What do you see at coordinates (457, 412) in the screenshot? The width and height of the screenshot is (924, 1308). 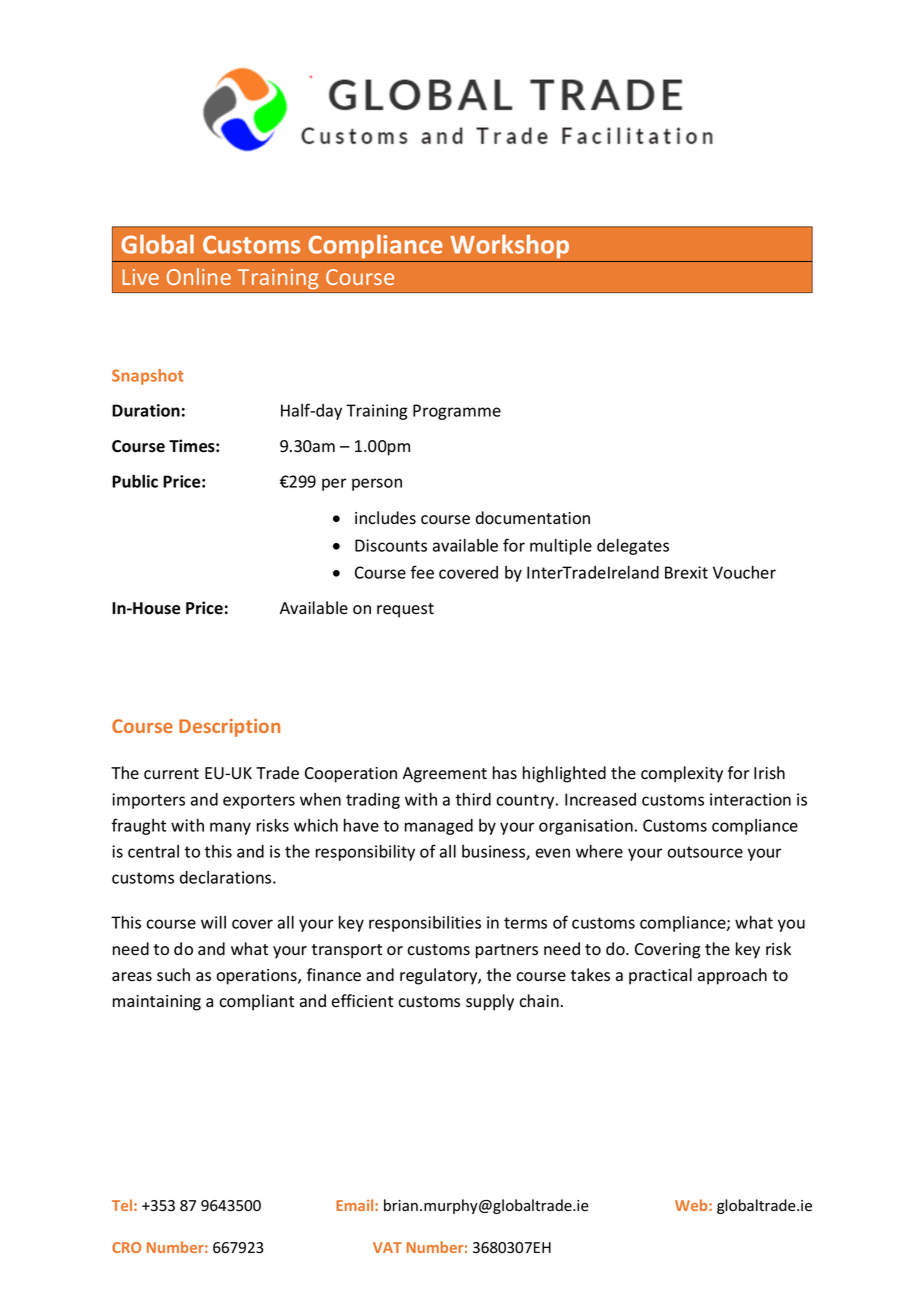 I see `Programme` at bounding box center [457, 412].
